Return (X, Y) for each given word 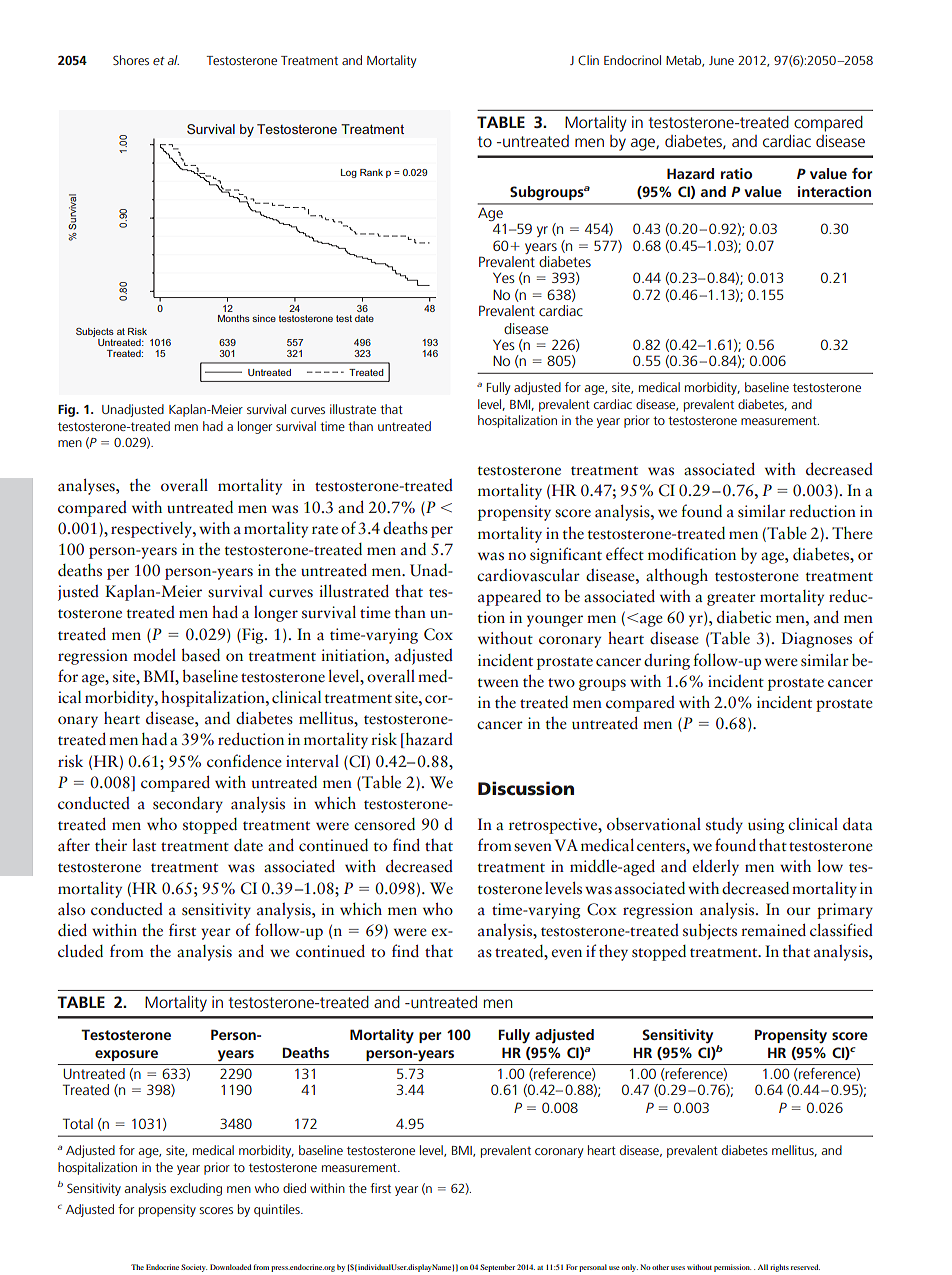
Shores (131, 60)
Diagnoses (816, 640)
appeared (509, 598)
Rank (371, 172)
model (154, 655)
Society (194, 1268)
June (721, 60)
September (497, 1268)
